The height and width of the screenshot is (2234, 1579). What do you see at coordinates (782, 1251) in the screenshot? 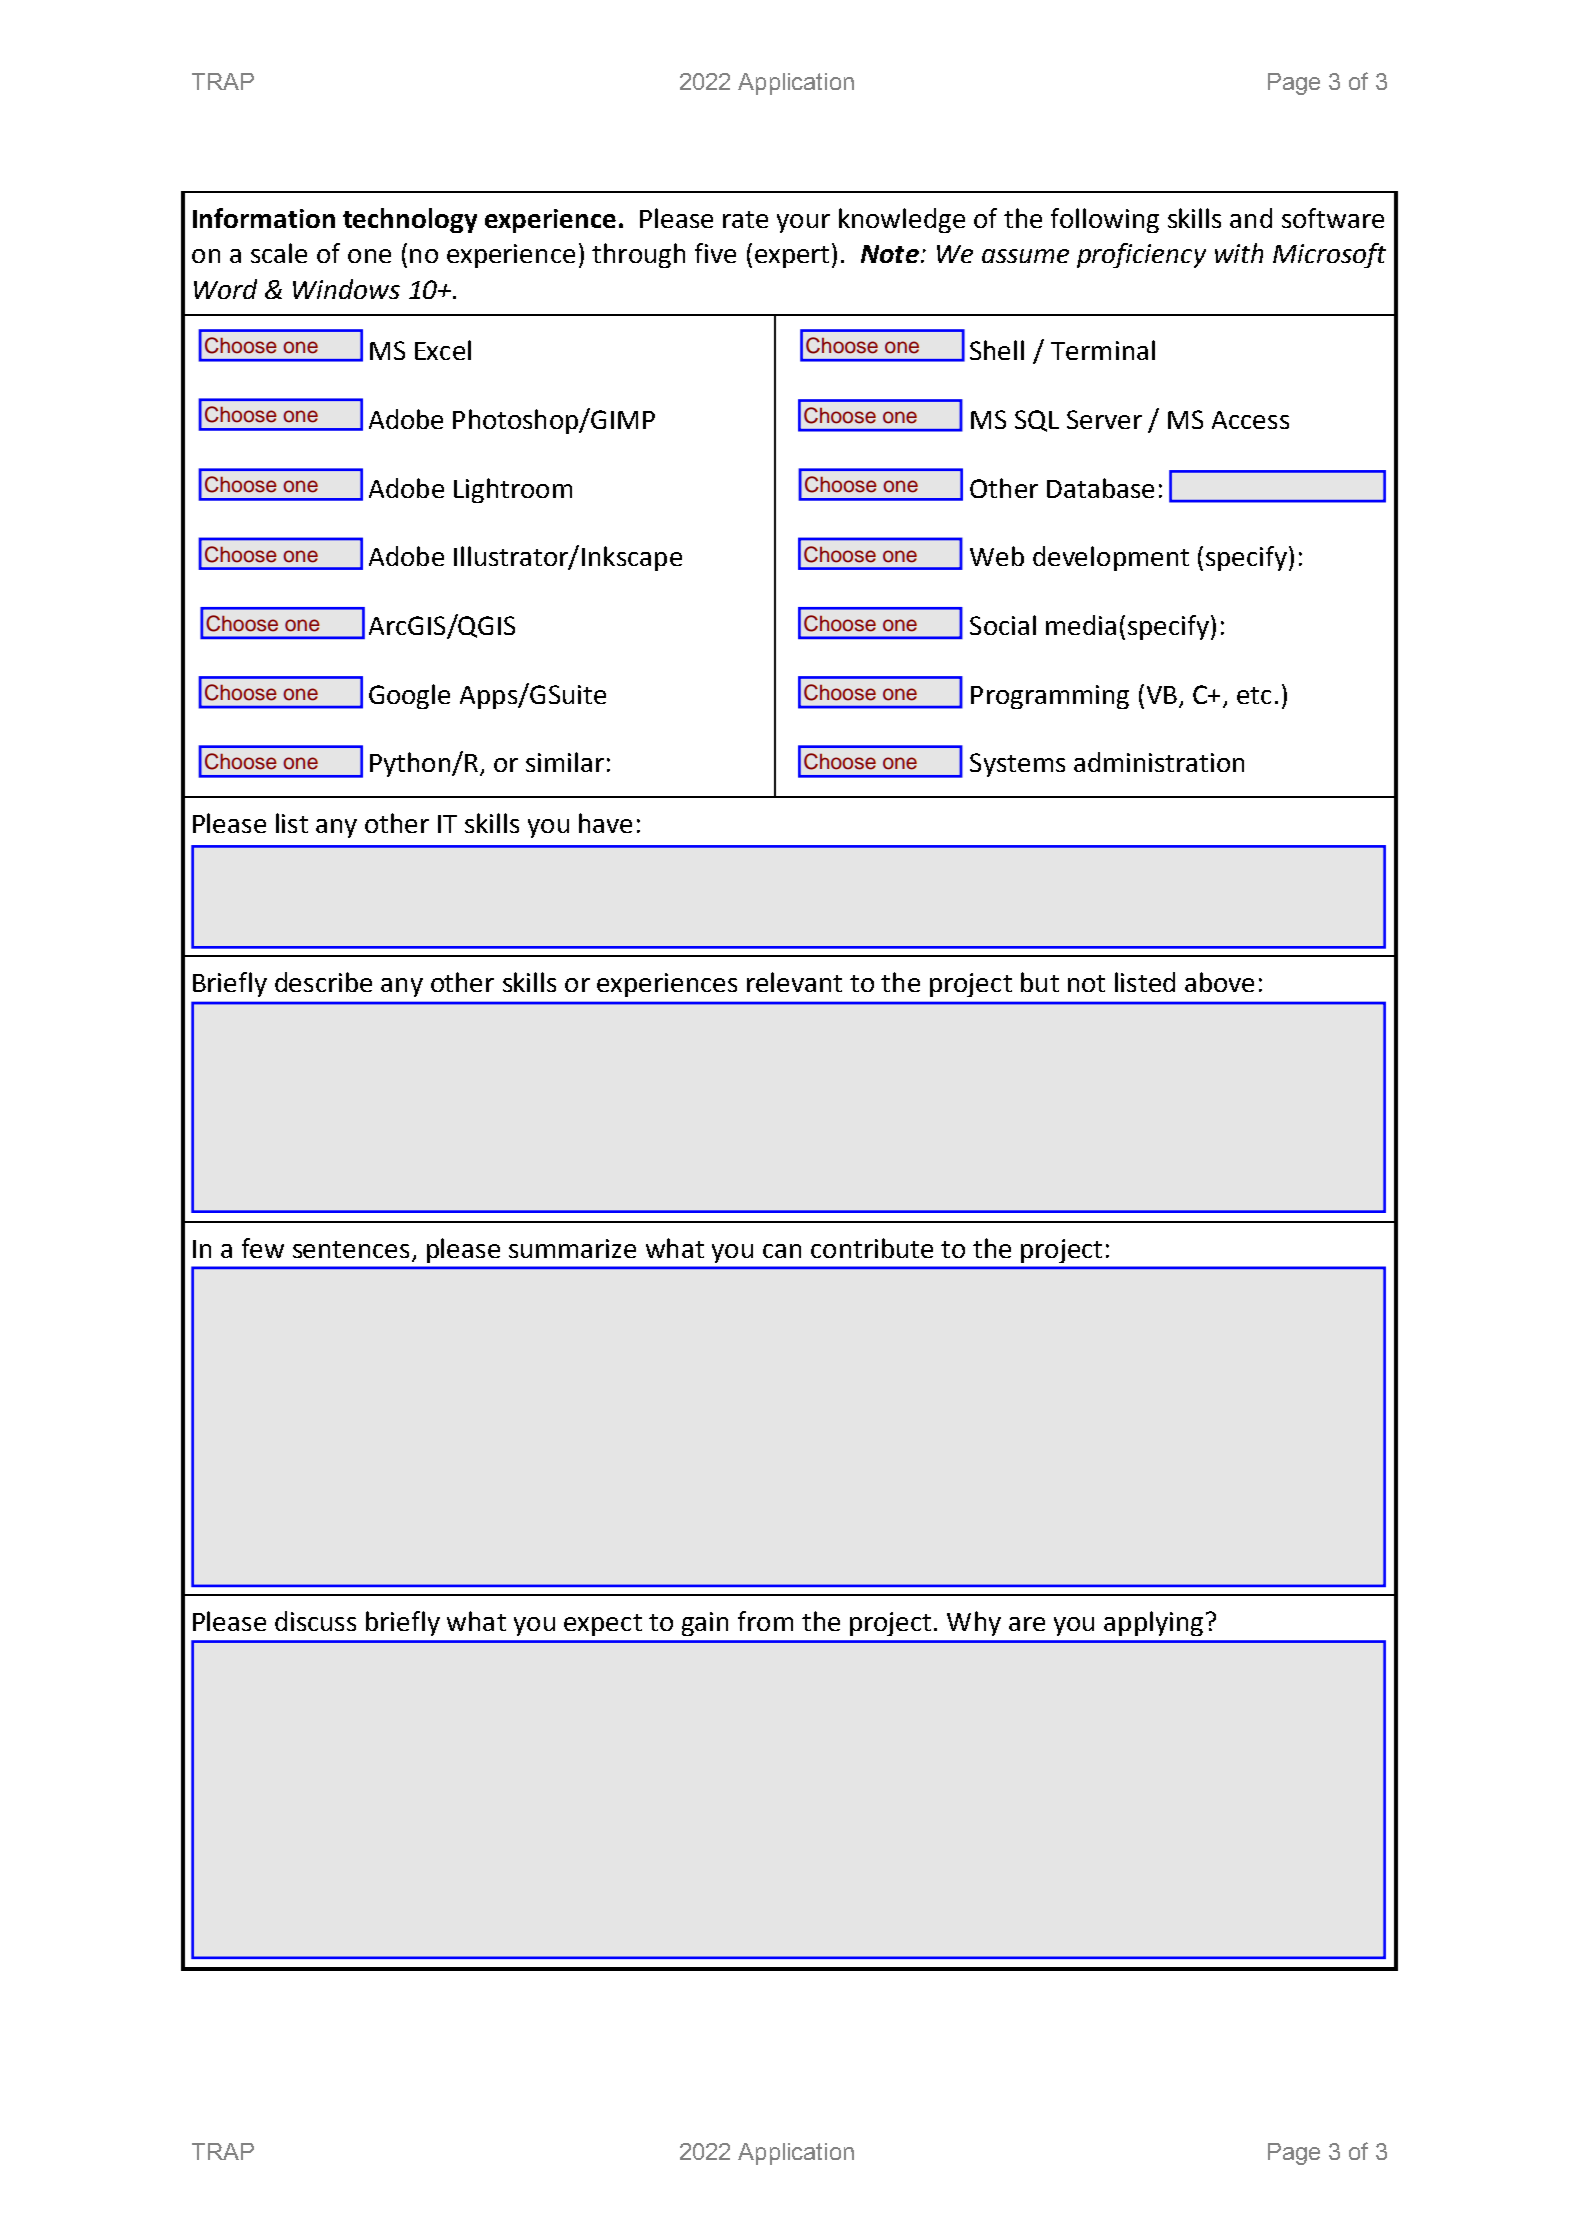
I see `can` at bounding box center [782, 1251].
